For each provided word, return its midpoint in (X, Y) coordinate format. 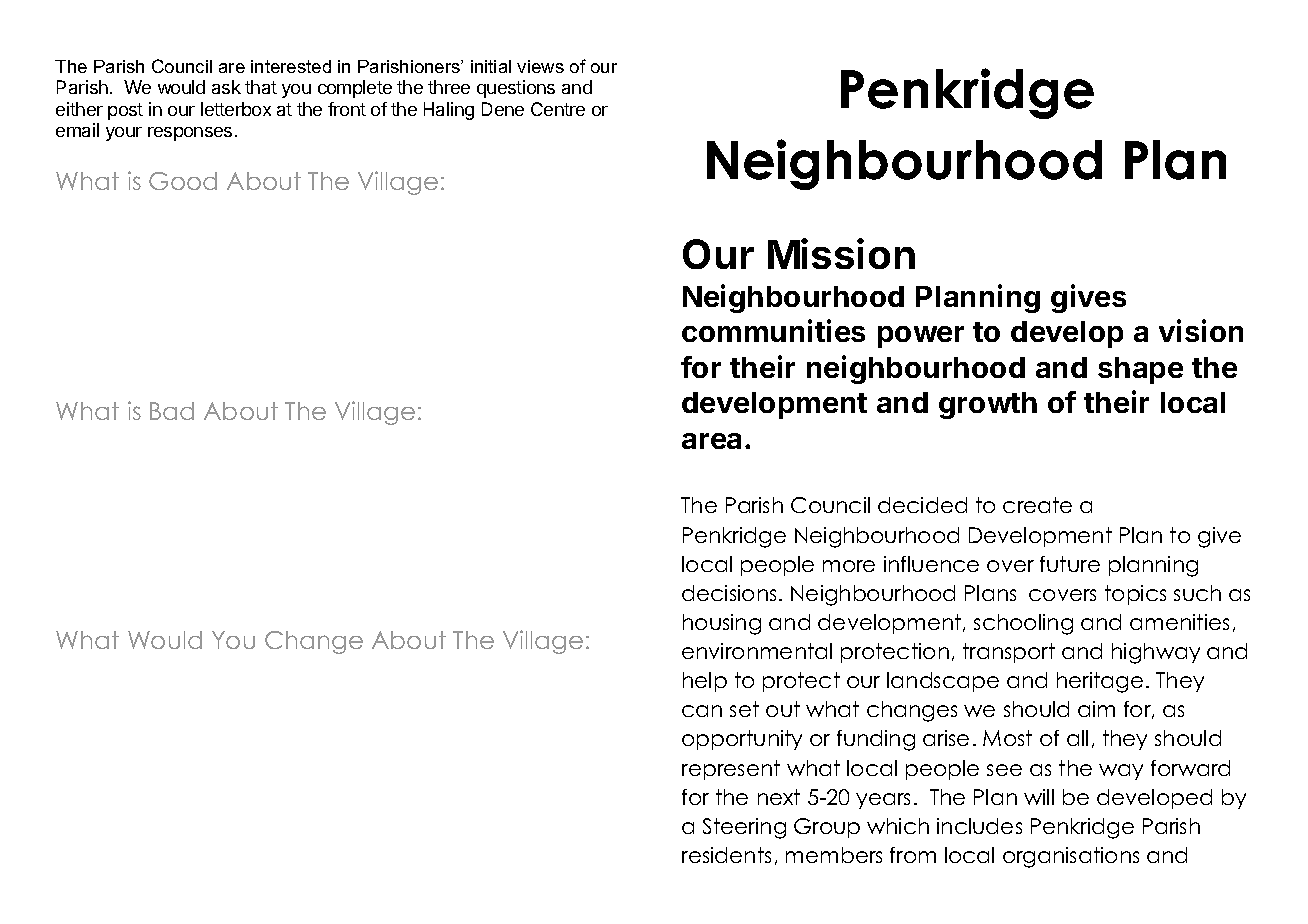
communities (773, 330)
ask (226, 87)
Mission (841, 253)
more (849, 566)
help (705, 682)
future (1070, 564)
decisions (729, 593)
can (702, 711)
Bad (172, 411)
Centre (558, 109)
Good (183, 181)
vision (1201, 330)
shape (1140, 370)
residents (726, 855)
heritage (1100, 682)
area (711, 441)
